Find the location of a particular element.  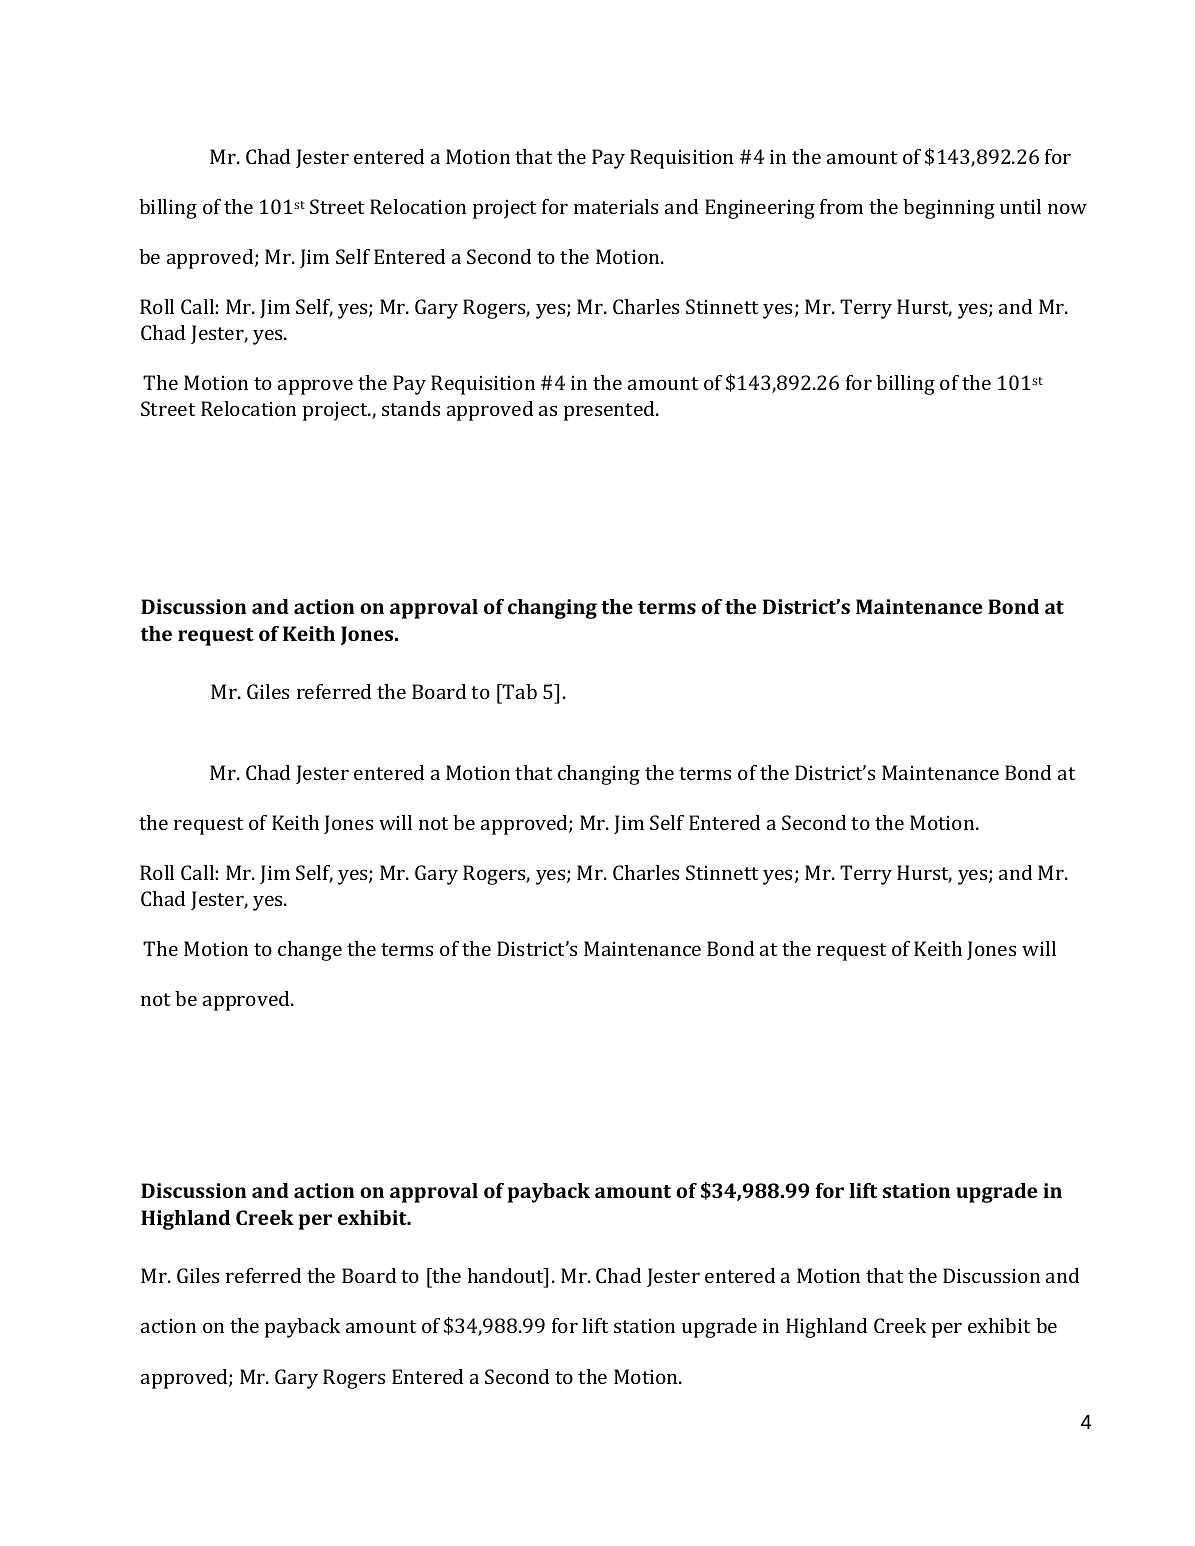

from is located at coordinates (841, 206).
